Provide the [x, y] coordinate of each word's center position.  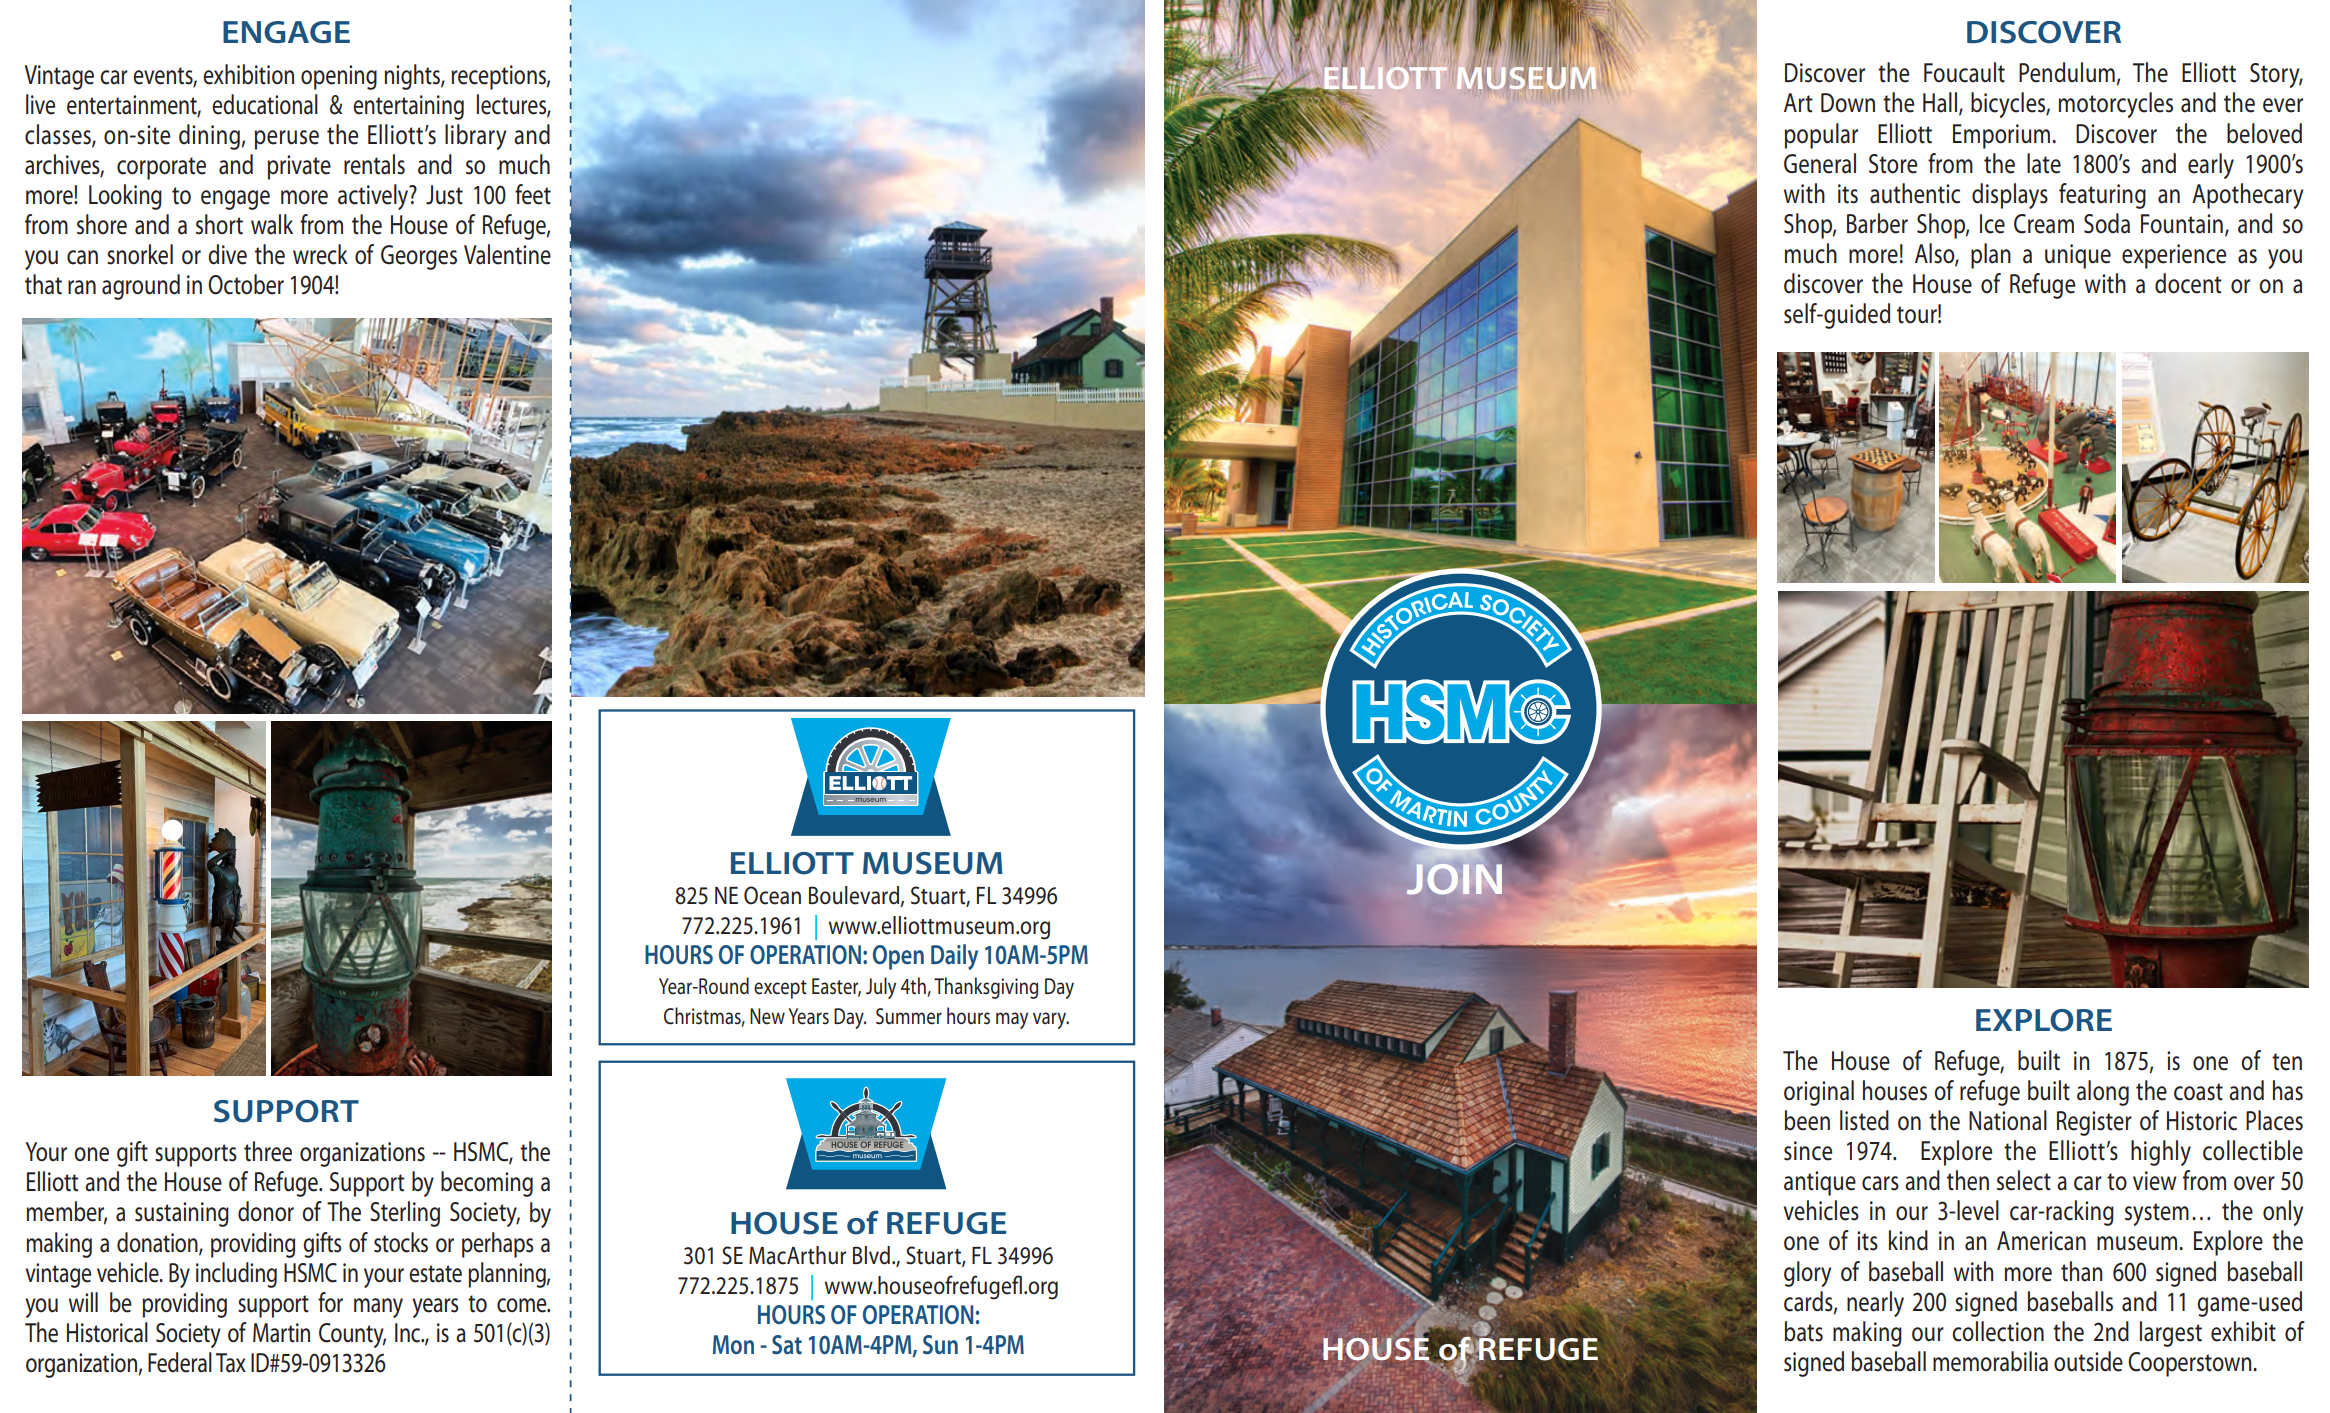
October [246, 284]
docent [2188, 283]
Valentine [507, 254]
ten [2287, 1062]
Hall [1940, 102]
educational [265, 104]
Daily [954, 957]
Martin [281, 1333]
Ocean [772, 895]
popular [1821, 136]
